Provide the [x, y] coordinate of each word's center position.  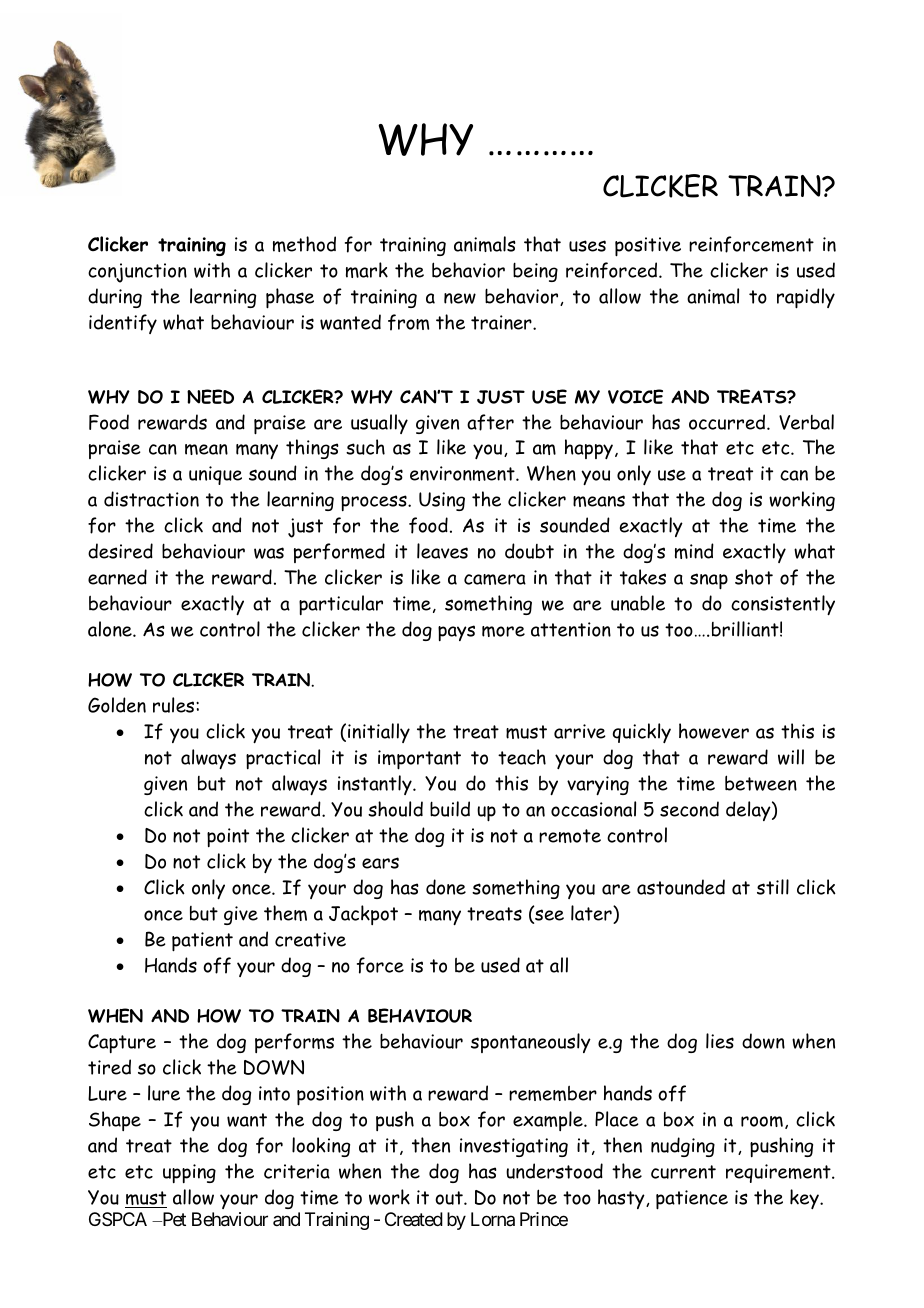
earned [117, 577]
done [446, 887]
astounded [681, 887]
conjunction [137, 273]
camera [495, 579]
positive [648, 247]
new [460, 298]
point [228, 837]
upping [189, 1173]
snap [709, 581]
